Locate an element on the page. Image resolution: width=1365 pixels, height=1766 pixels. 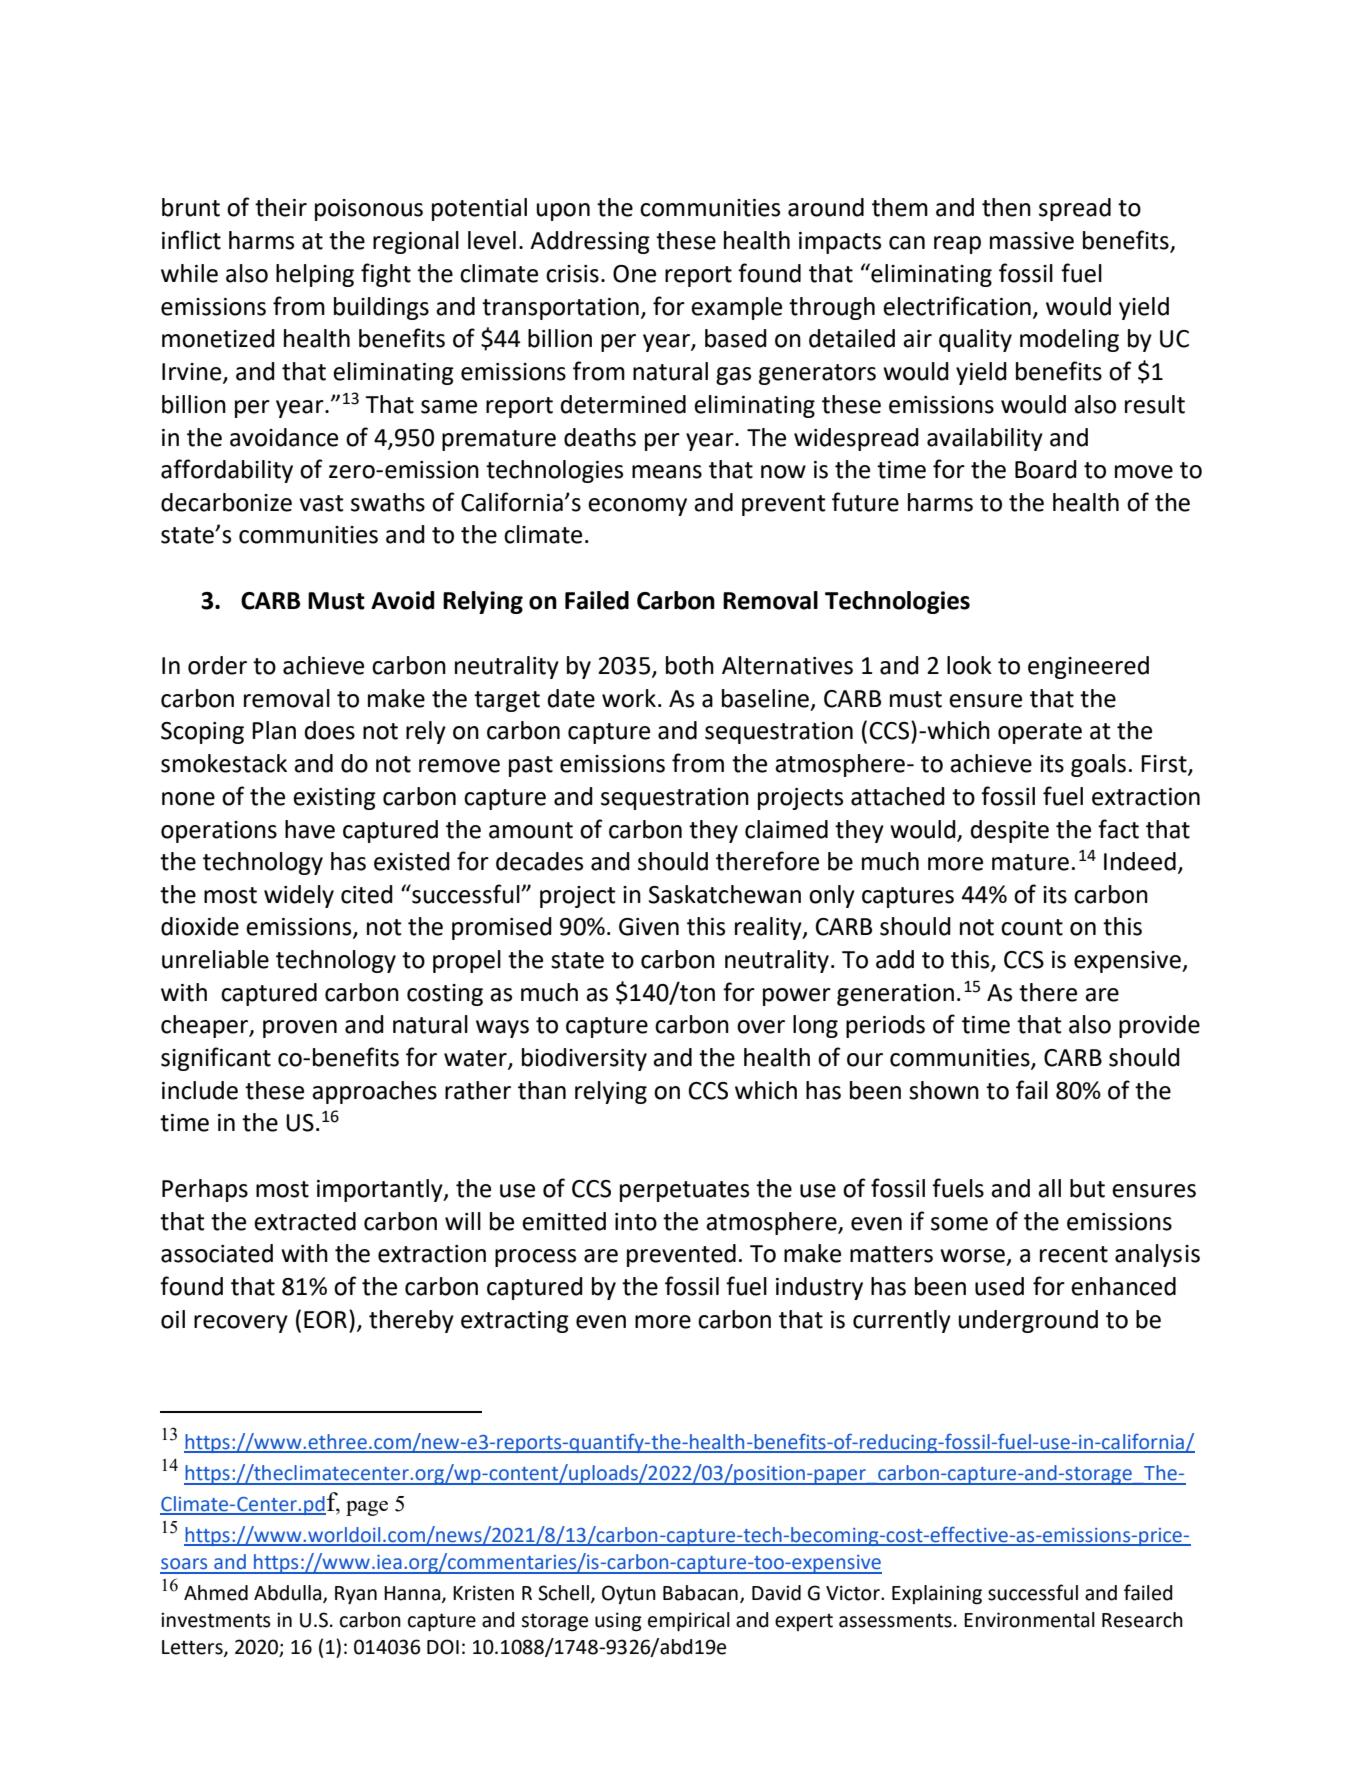
empirical is located at coordinates (689, 1621).
